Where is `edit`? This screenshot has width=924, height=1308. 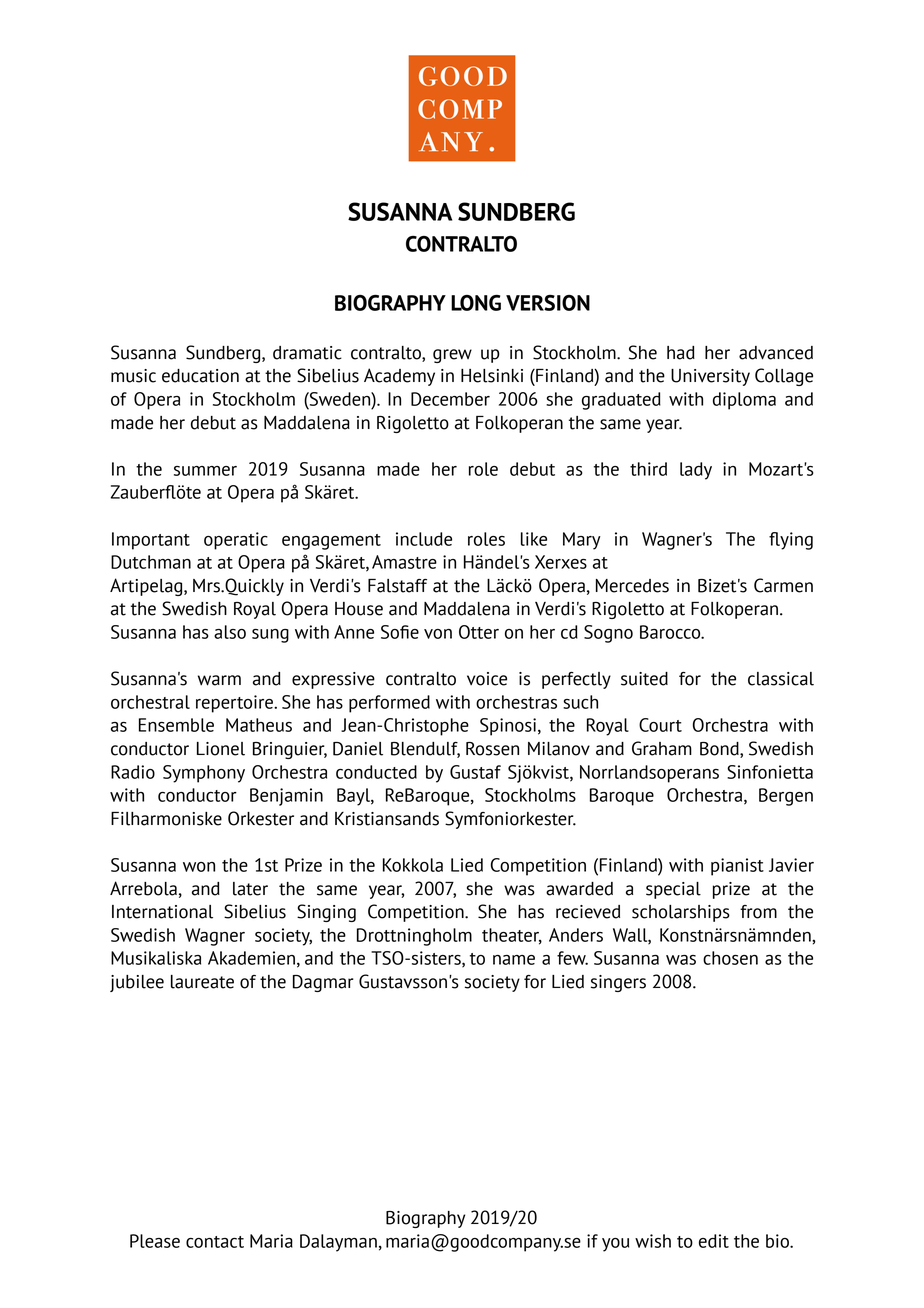 edit is located at coordinates (714, 1241).
